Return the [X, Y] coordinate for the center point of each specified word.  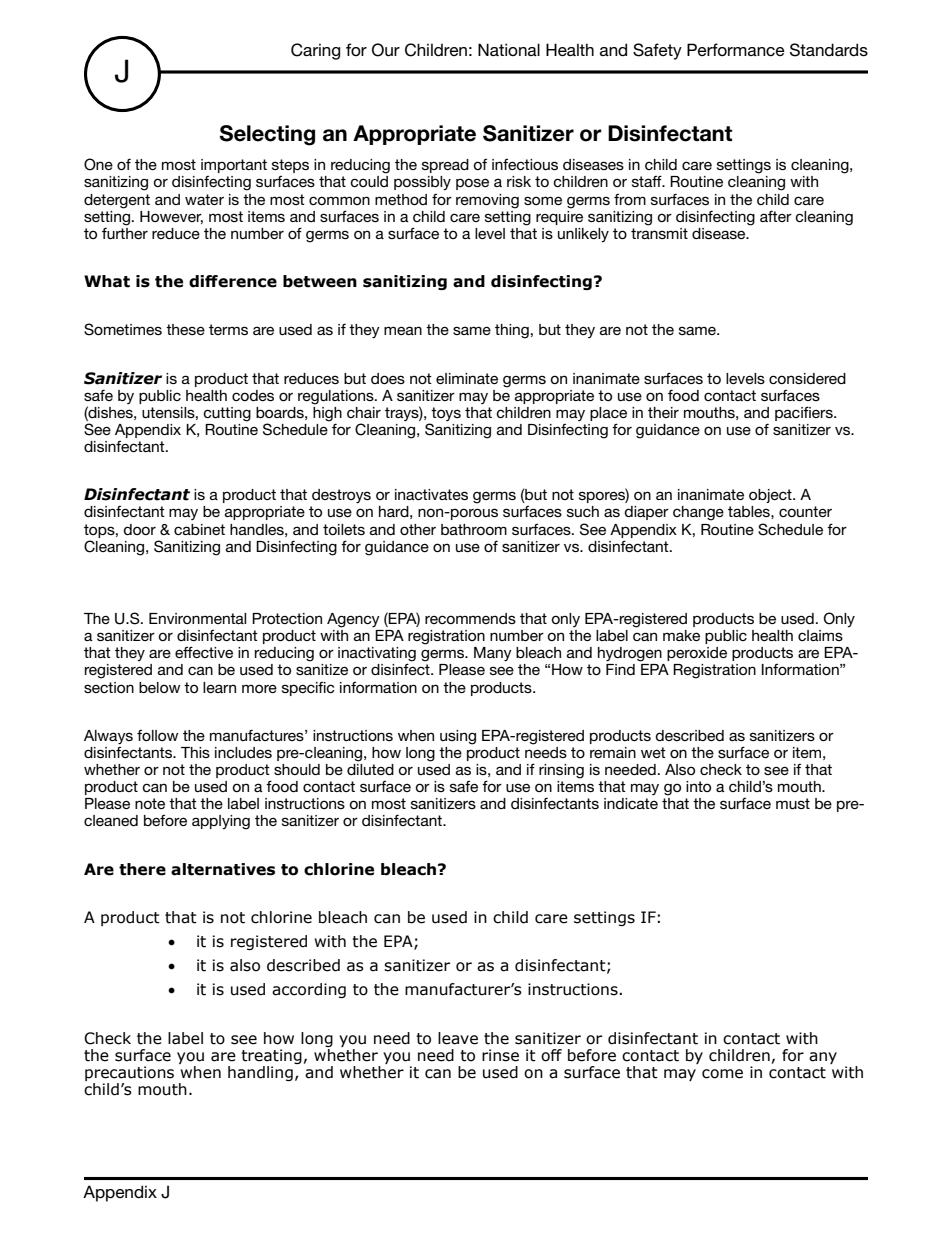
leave [458, 1038]
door [139, 529]
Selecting [267, 135]
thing [512, 331]
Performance [736, 50]
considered [807, 378]
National [509, 49]
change [698, 513]
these [185, 329]
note [150, 803]
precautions [129, 1073]
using [458, 737]
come [722, 1074]
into [698, 786]
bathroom [474, 529]
